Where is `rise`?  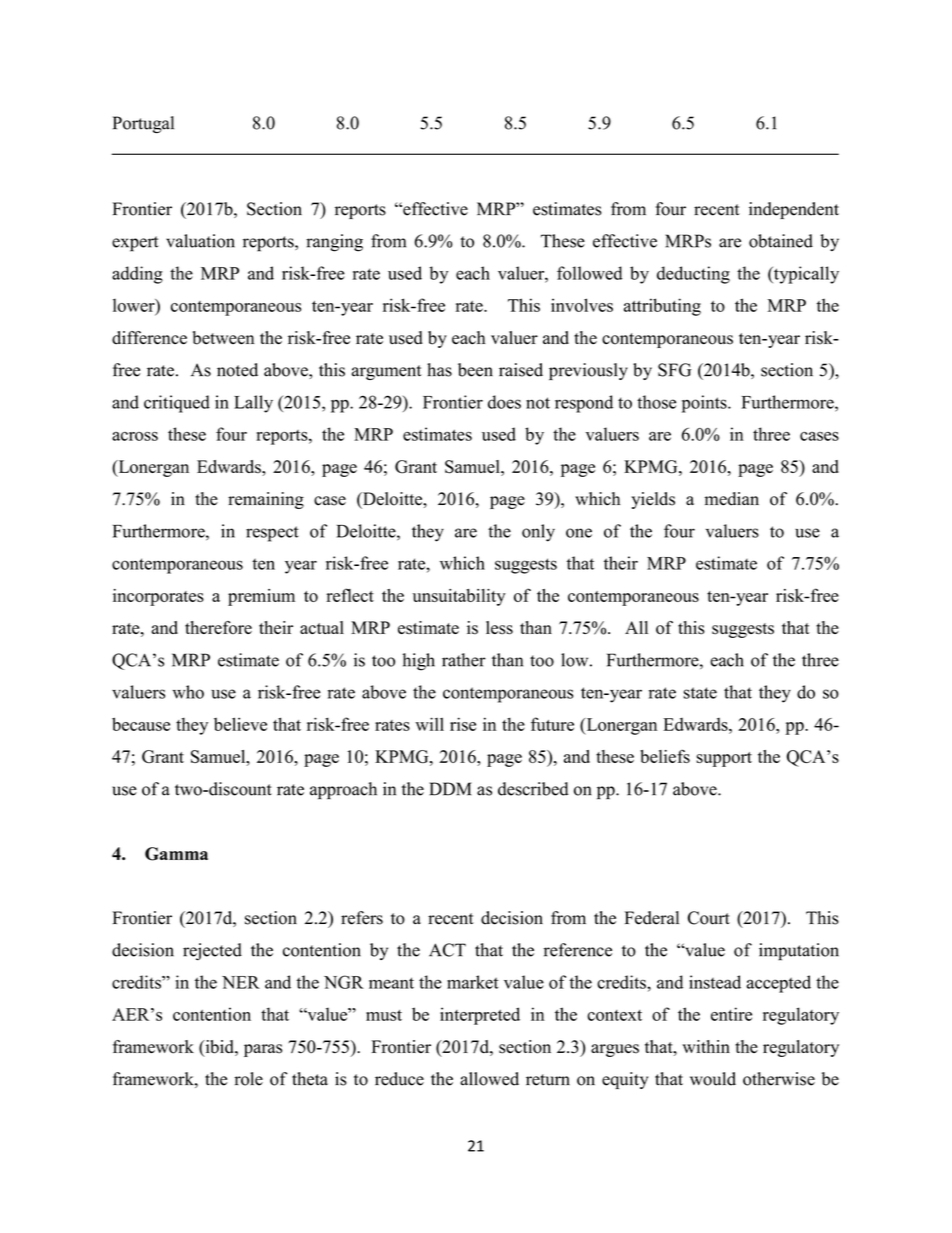 rise is located at coordinates (463, 724).
